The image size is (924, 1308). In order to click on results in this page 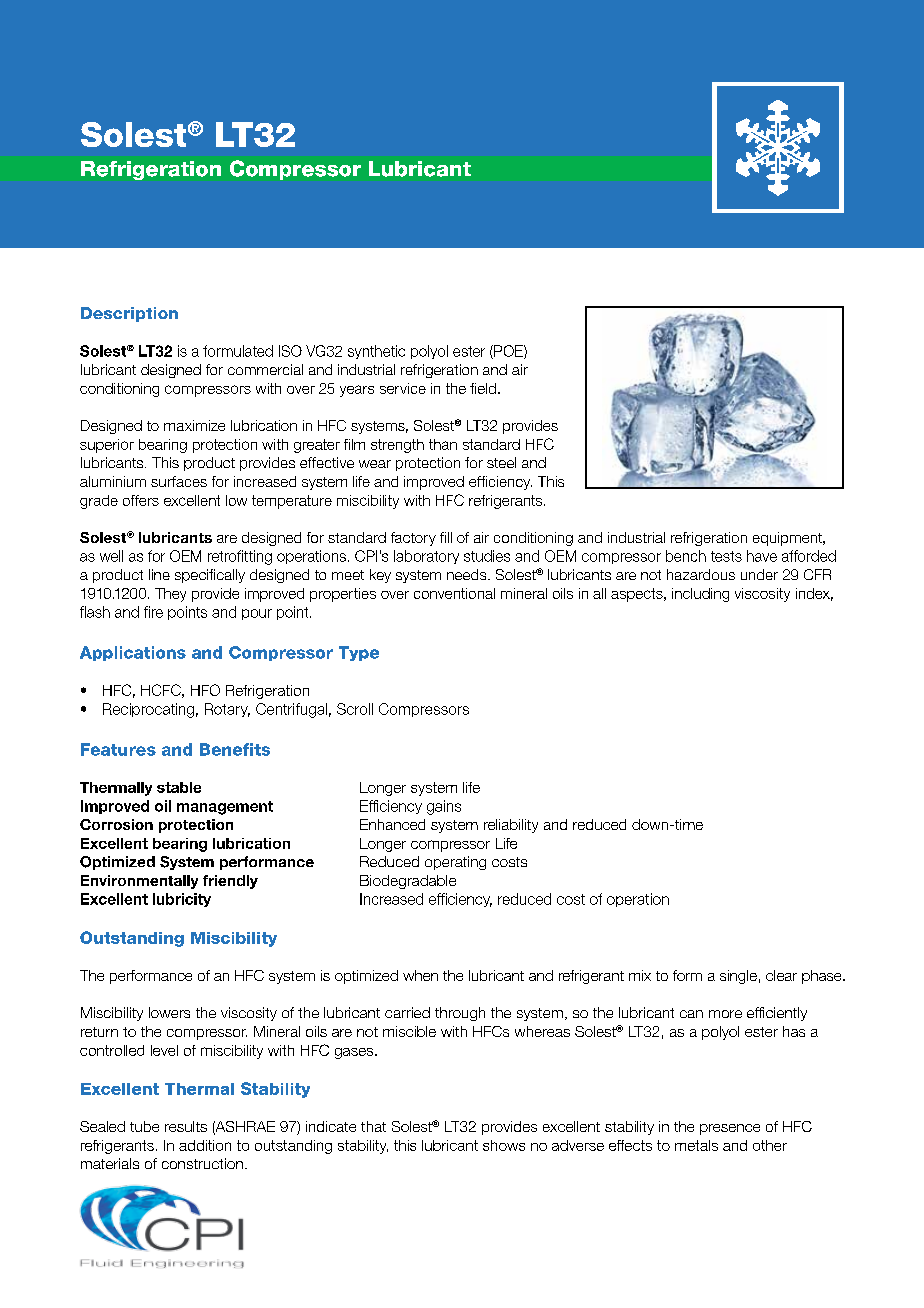, I will do `click(186, 1126)`.
